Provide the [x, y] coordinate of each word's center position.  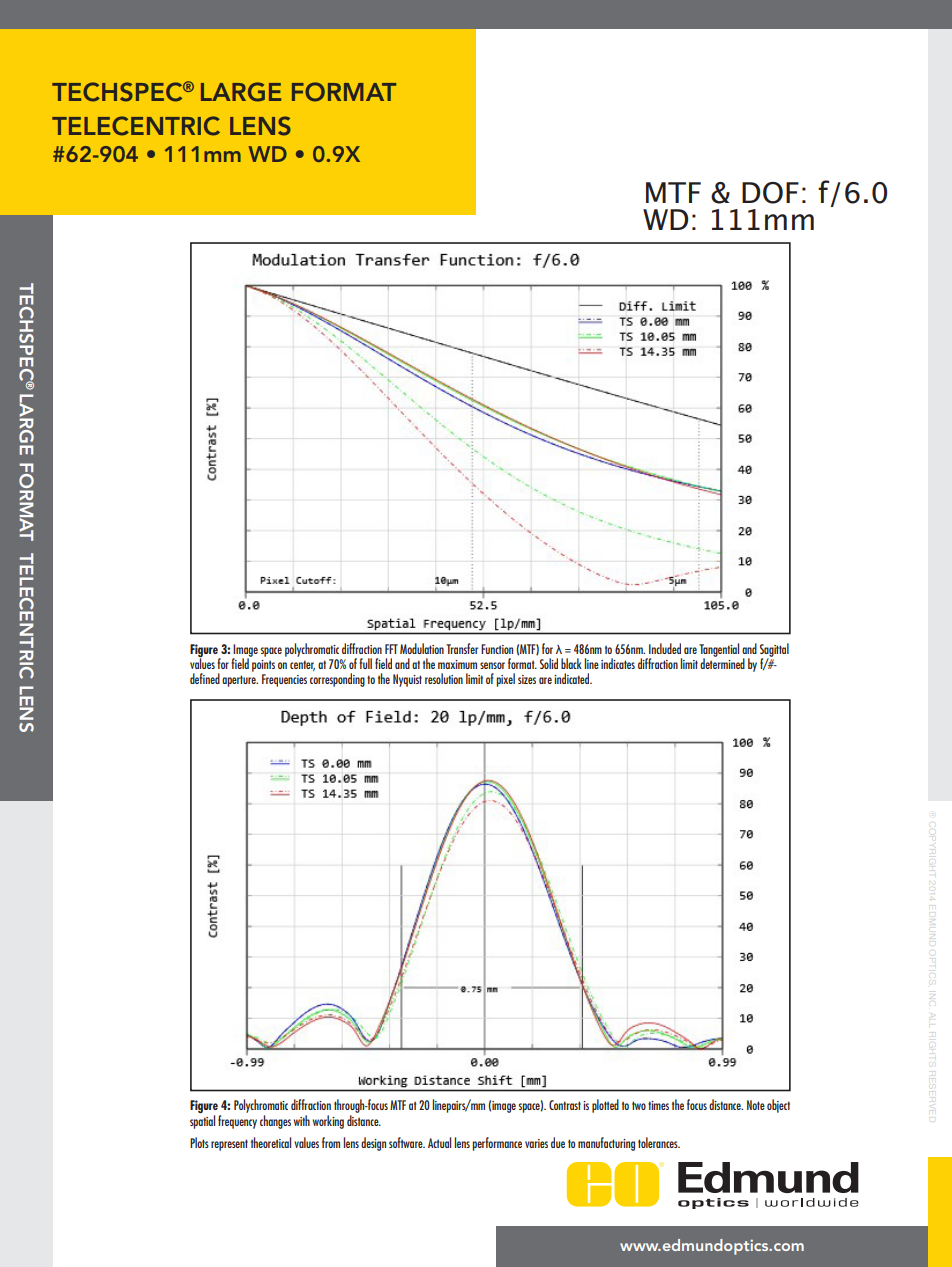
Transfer [462, 648]
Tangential [719, 651]
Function [497, 649]
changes [275, 1122]
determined [722, 662]
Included [665, 648]
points [263, 666]
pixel [505, 680]
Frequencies [284, 680]
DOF [770, 193]
